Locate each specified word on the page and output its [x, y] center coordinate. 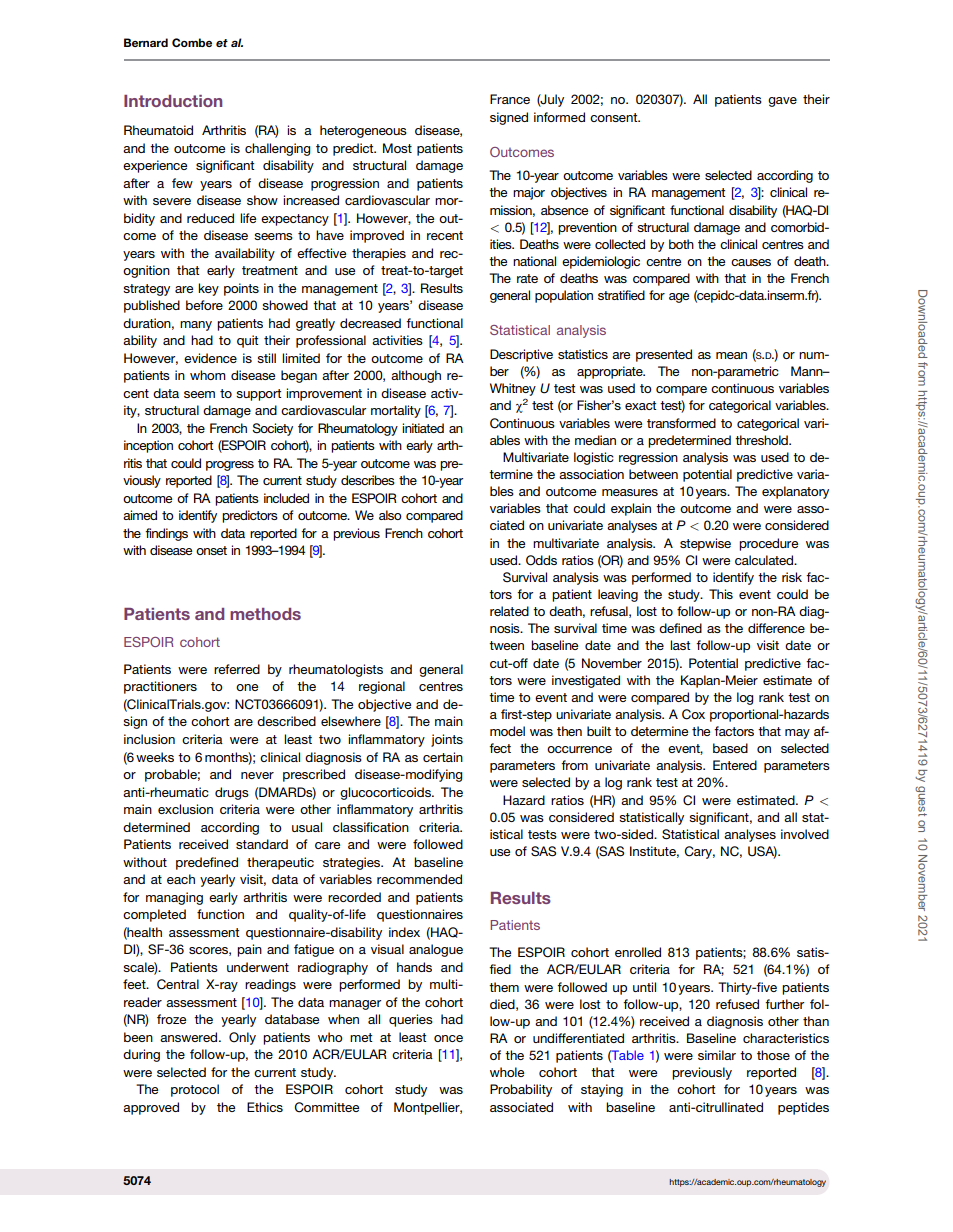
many [196, 326]
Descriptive [521, 355]
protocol [195, 1090]
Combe [192, 42]
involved [805, 834]
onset [211, 550]
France [510, 99]
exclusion [185, 809]
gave [782, 102]
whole [507, 1072]
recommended [419, 879]
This [721, 594]
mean [731, 355]
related [509, 611]
